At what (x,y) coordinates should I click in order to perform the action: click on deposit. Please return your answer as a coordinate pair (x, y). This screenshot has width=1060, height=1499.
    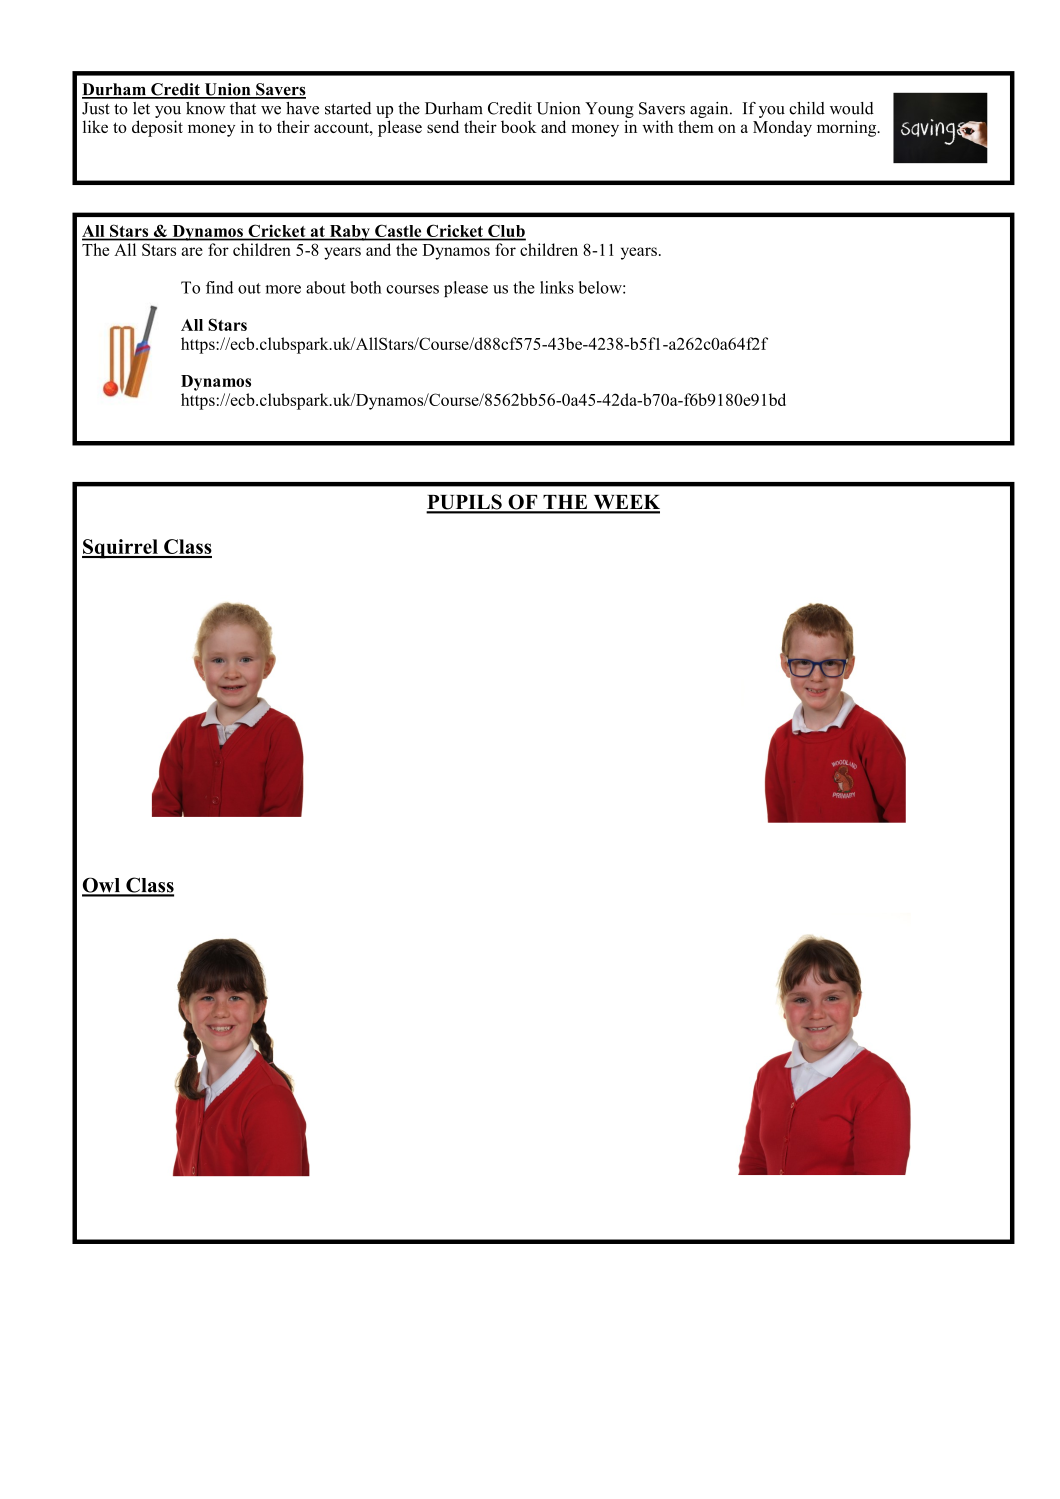
    Looking at the image, I should click on (157, 128).
